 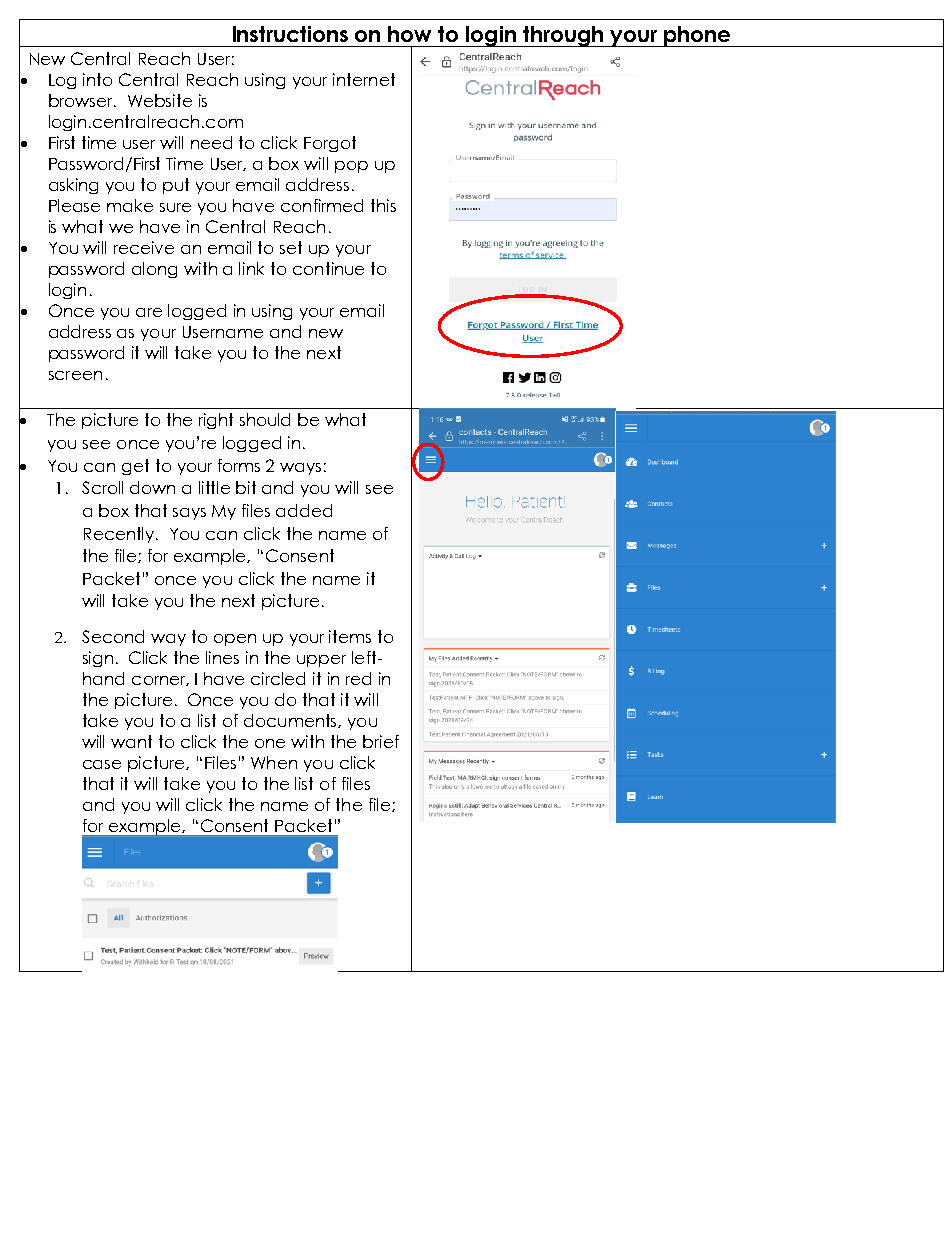 I want to click on continue, so click(x=328, y=268).
